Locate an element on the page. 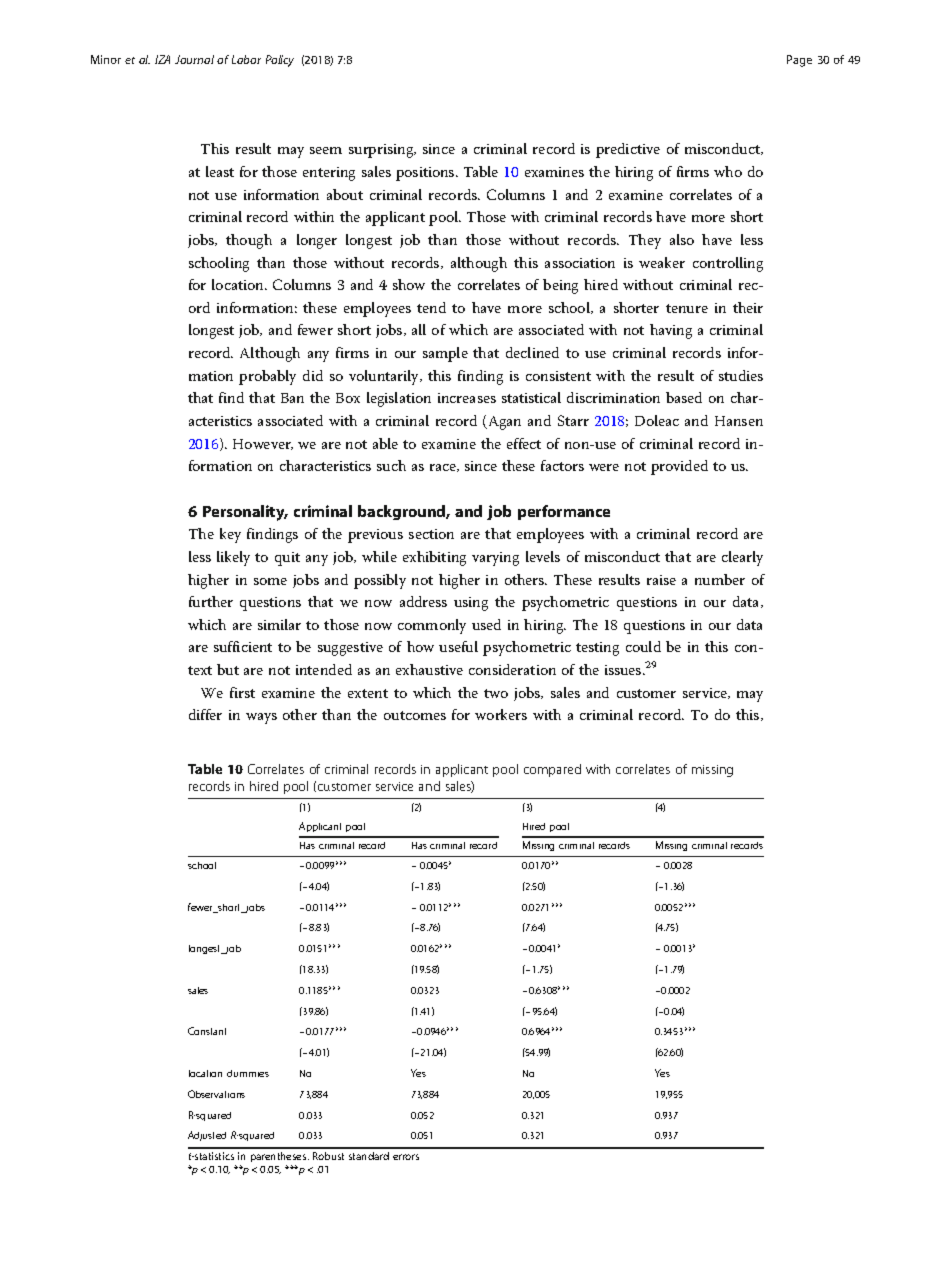 The image size is (952, 1270). outcomes is located at coordinates (415, 715).
